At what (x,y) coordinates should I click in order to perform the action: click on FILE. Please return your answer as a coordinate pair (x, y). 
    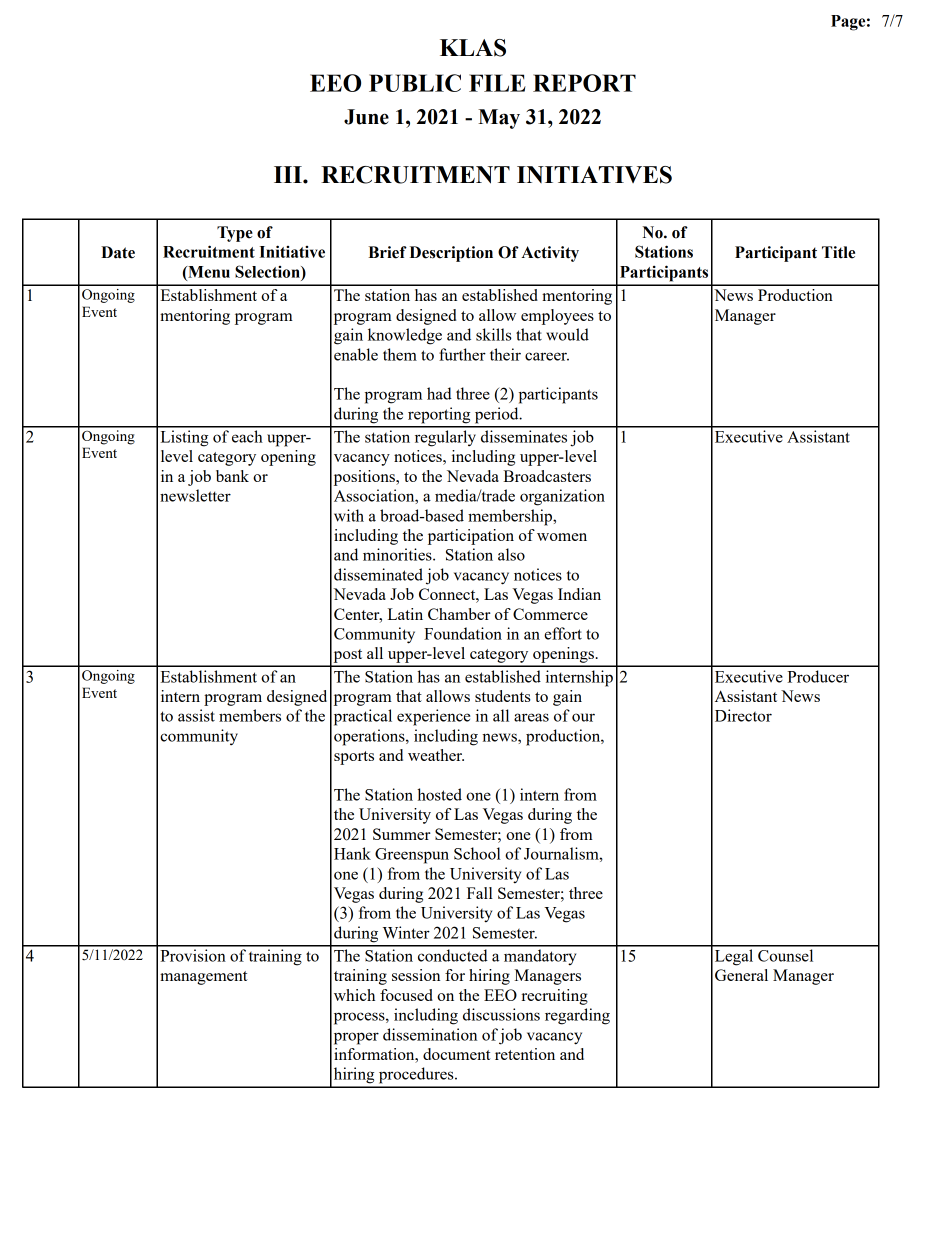
    Looking at the image, I should click on (497, 83).
